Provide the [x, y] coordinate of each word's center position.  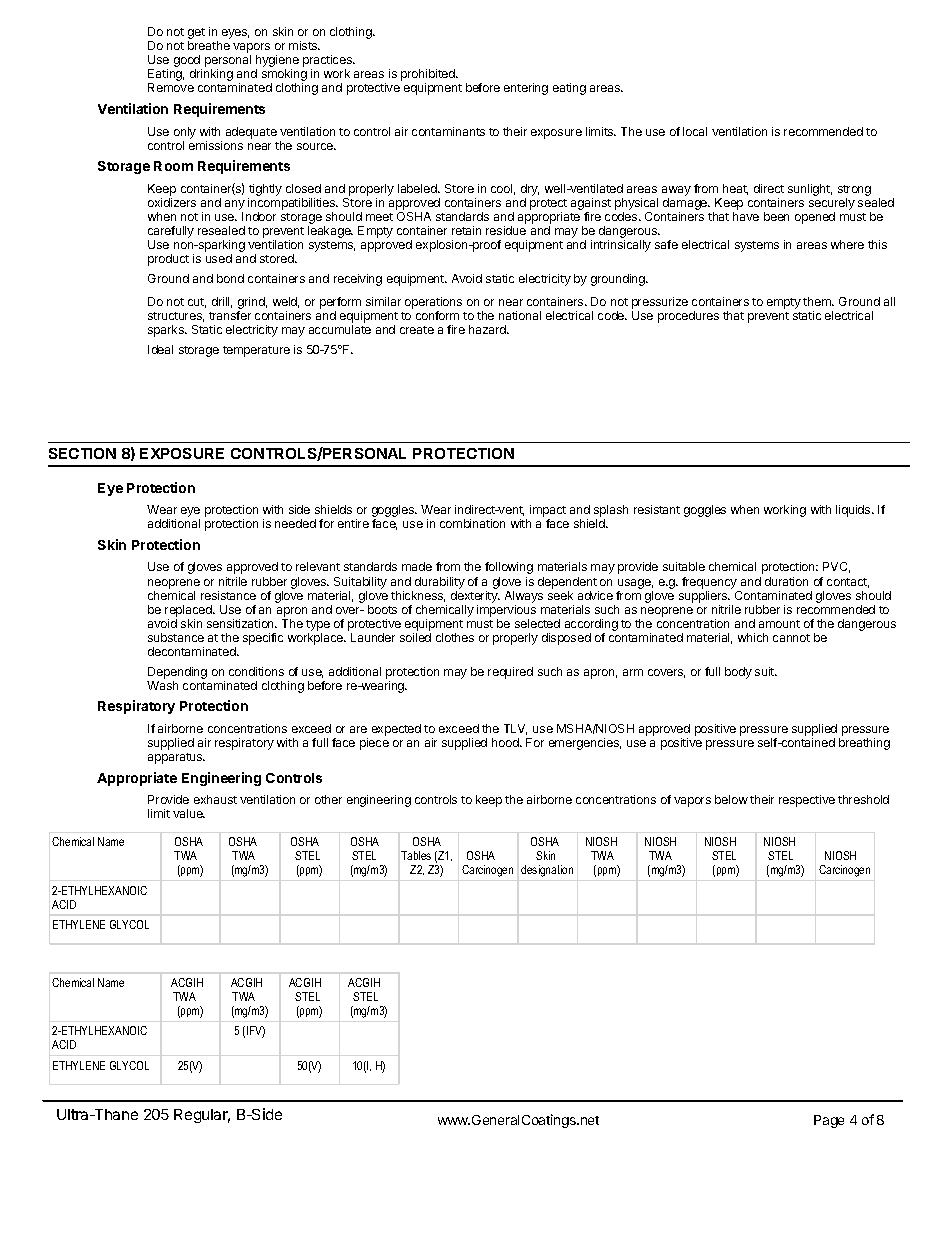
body [738, 673]
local [695, 131]
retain [466, 230]
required [510, 673]
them [818, 301]
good [188, 62]
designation [547, 871]
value [189, 813]
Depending [177, 673]
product [168, 260]
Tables [416, 855]
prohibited [429, 76]
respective [807, 801]
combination [472, 523]
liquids [854, 511]
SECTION [82, 453]
